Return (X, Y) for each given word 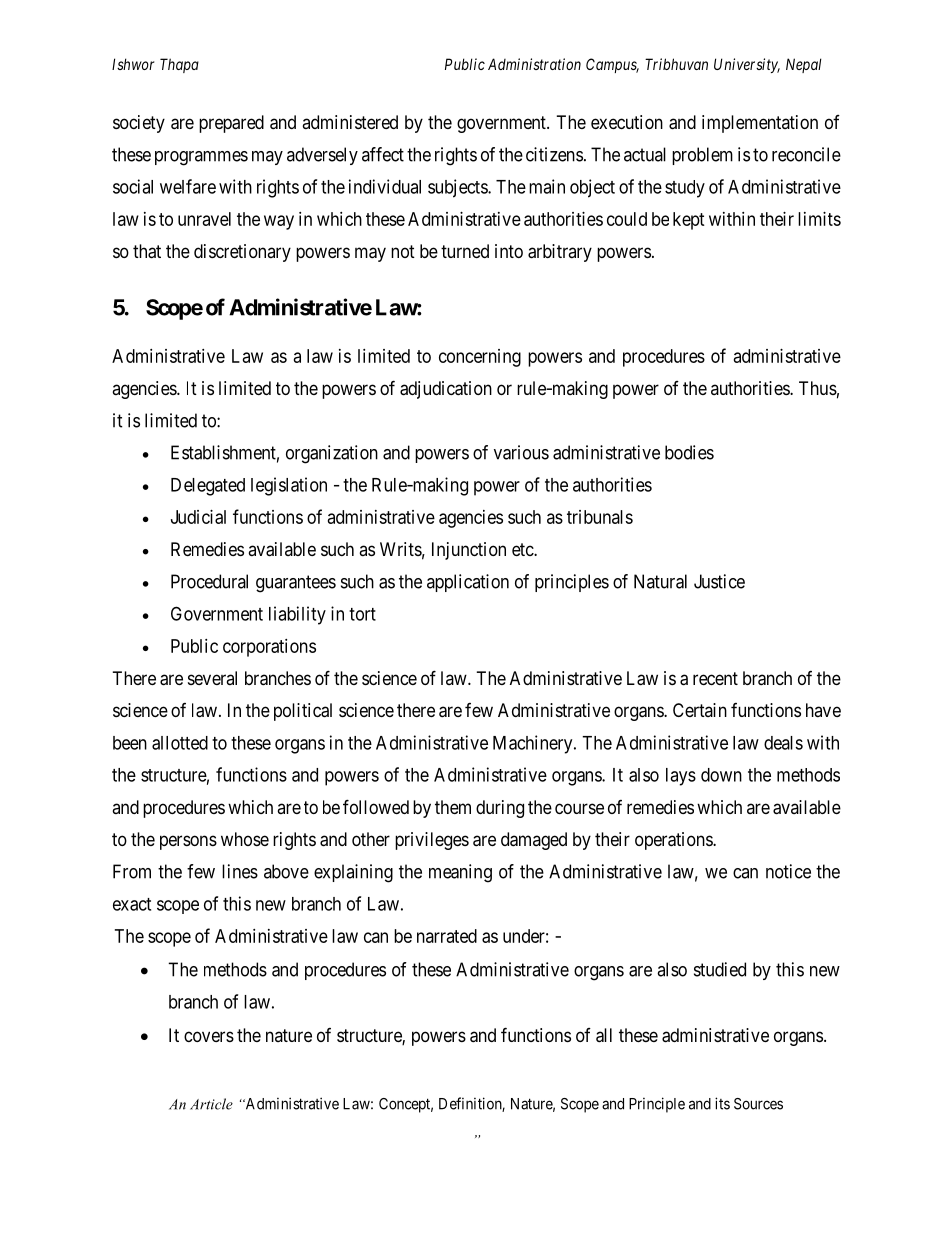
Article (211, 1104)
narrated (447, 936)
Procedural (209, 581)
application (468, 583)
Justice (719, 581)
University (747, 65)
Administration (534, 64)
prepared (231, 124)
